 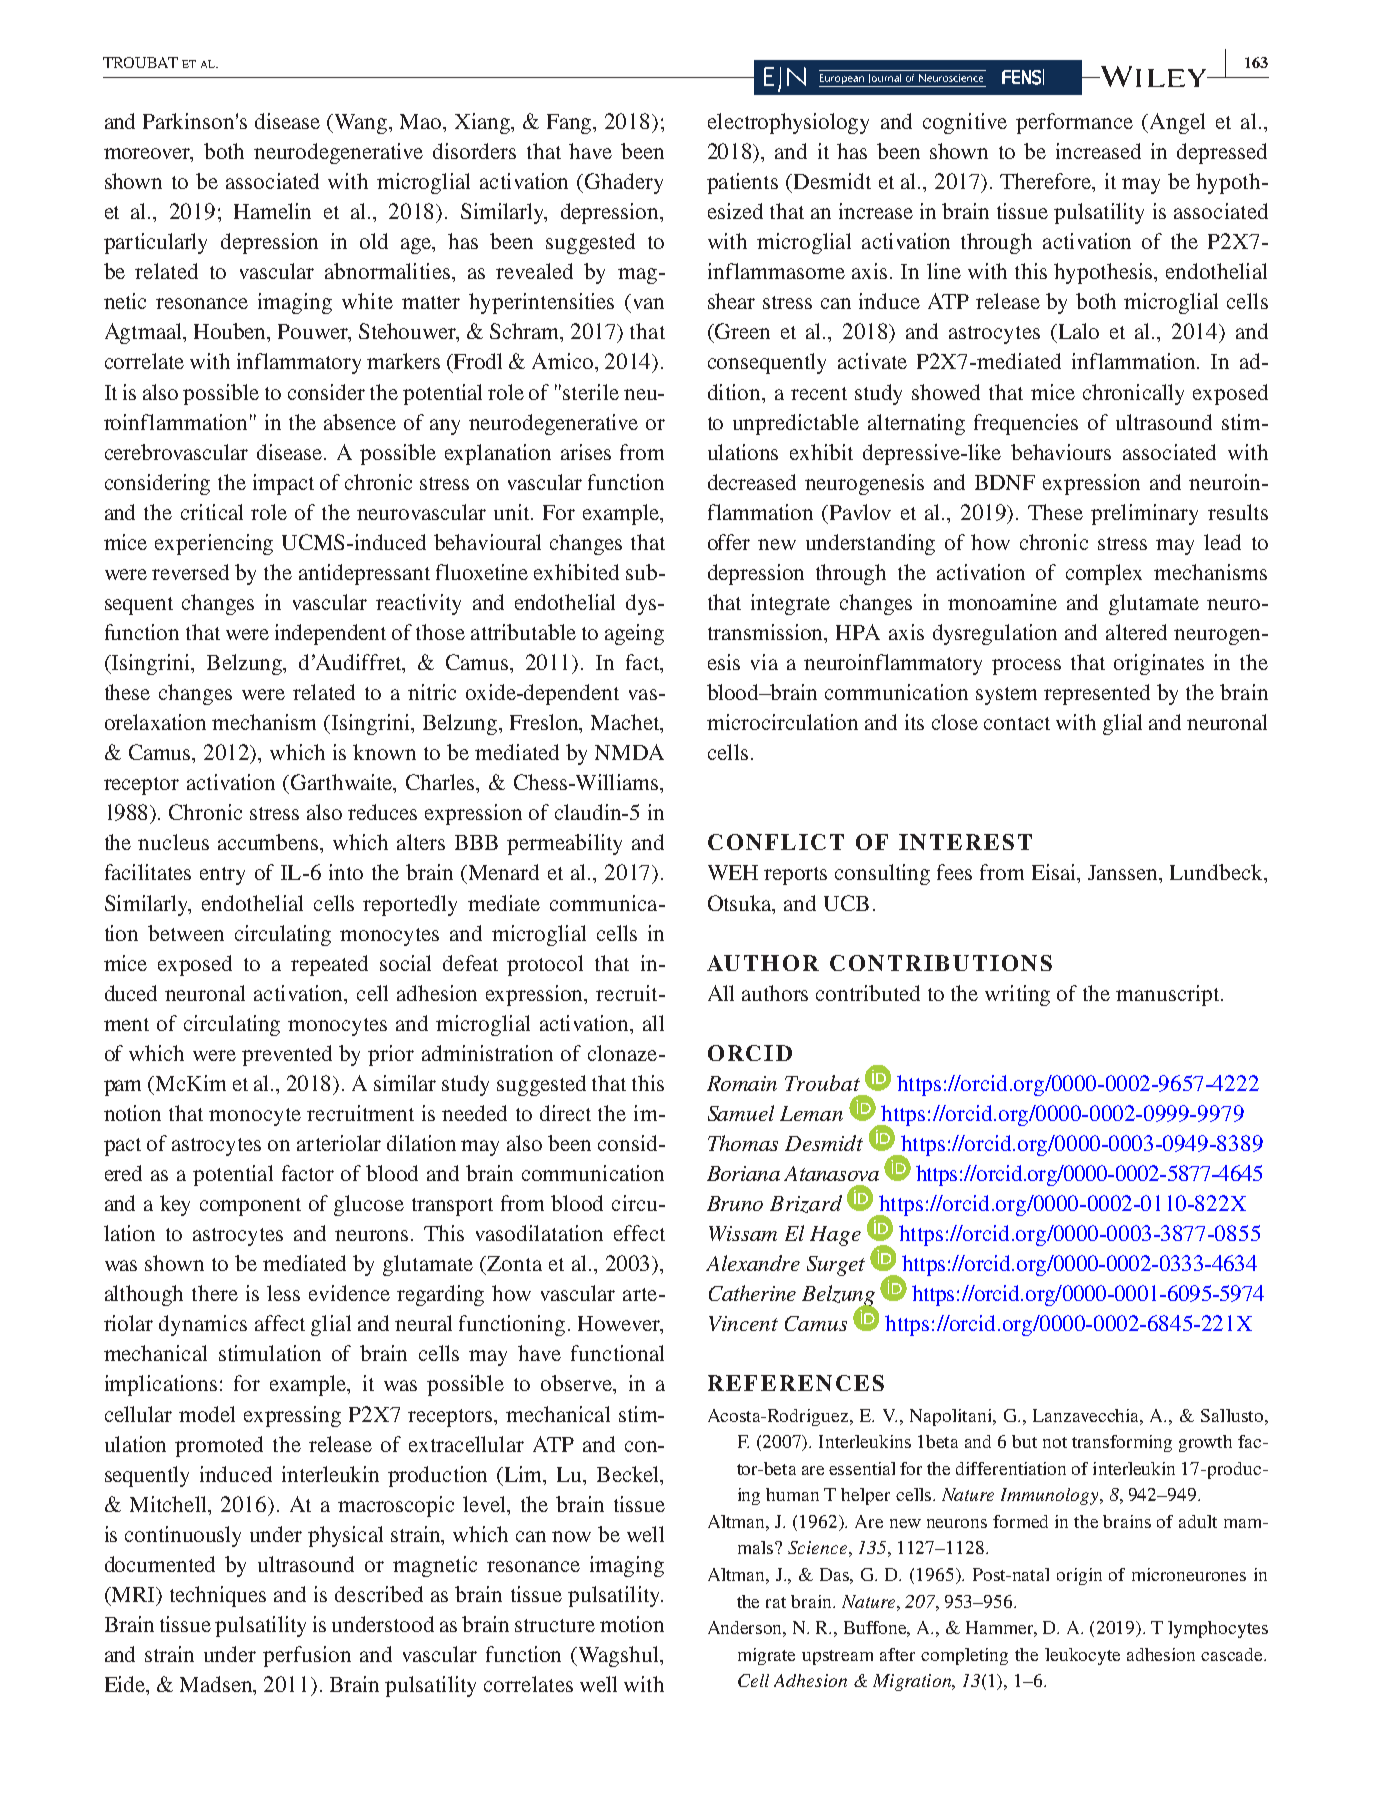 What do you see at coordinates (190, 572) in the screenshot?
I see `reversed` at bounding box center [190, 572].
